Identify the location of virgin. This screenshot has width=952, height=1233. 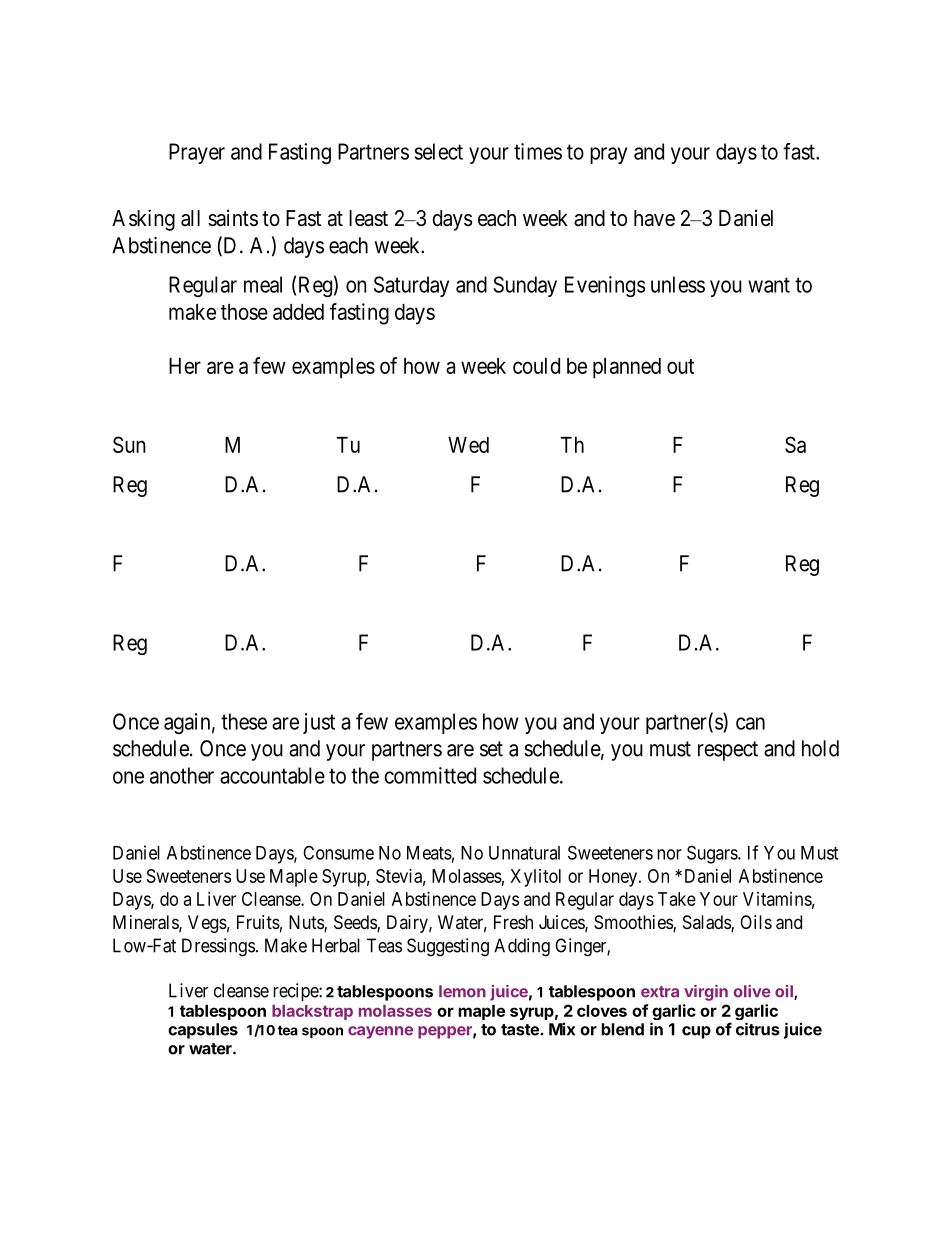
(706, 993).
